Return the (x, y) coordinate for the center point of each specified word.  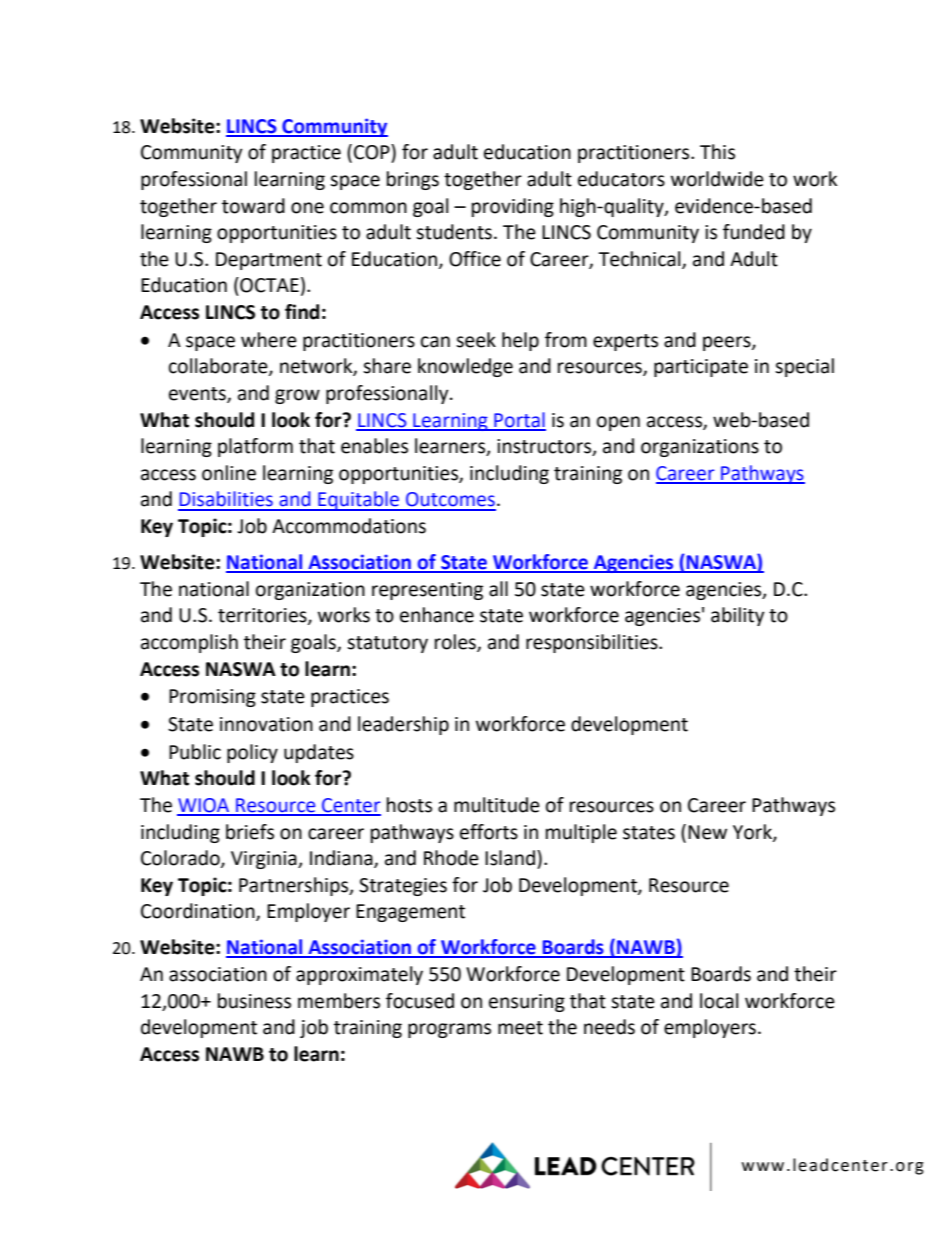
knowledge (465, 367)
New (707, 832)
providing (513, 207)
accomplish (189, 643)
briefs (250, 832)
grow (297, 396)
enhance (437, 615)
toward (253, 206)
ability (738, 616)
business (254, 1001)
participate (701, 368)
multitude (497, 805)
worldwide (717, 179)
